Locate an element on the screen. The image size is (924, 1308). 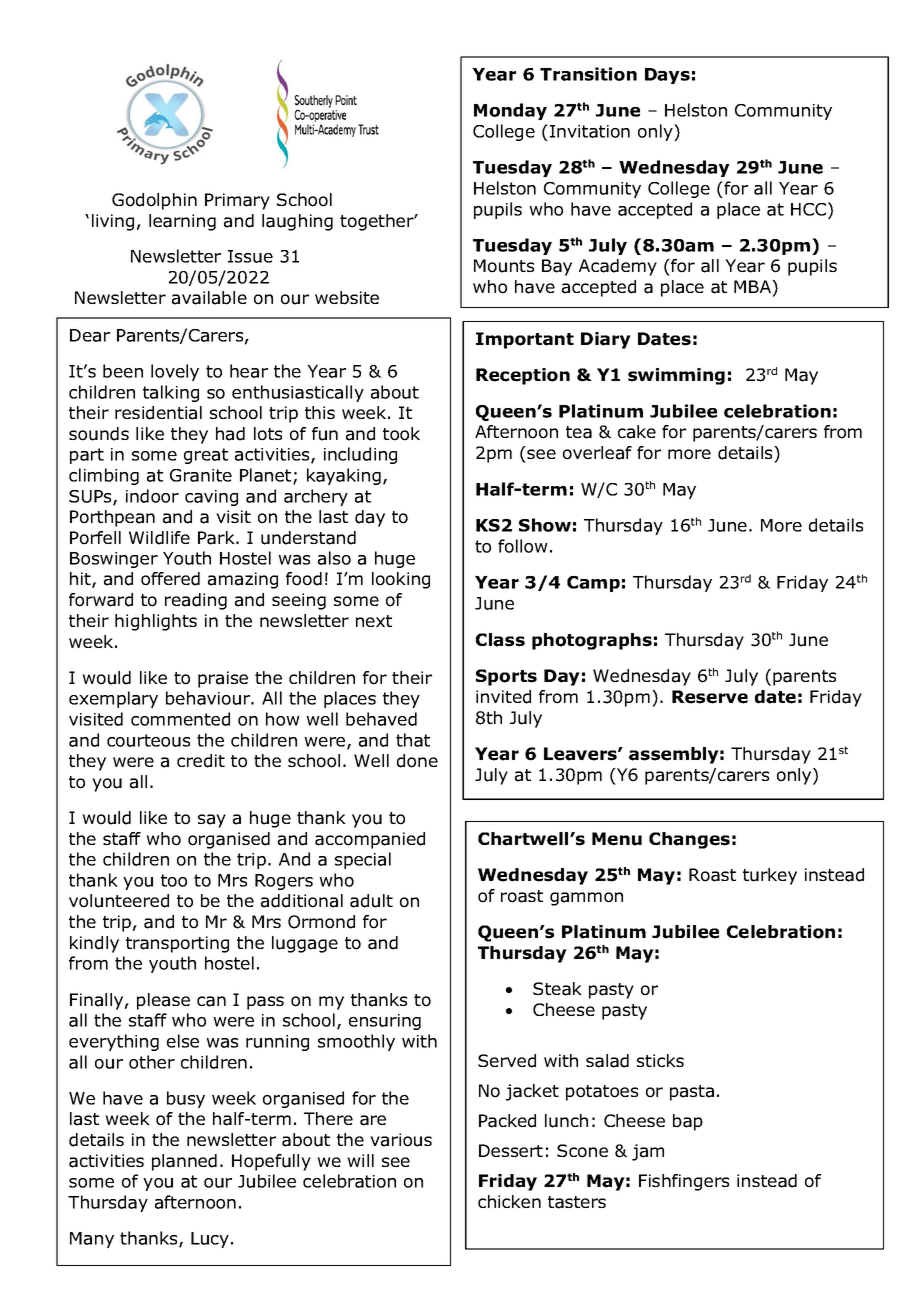
turkey is located at coordinates (770, 876).
